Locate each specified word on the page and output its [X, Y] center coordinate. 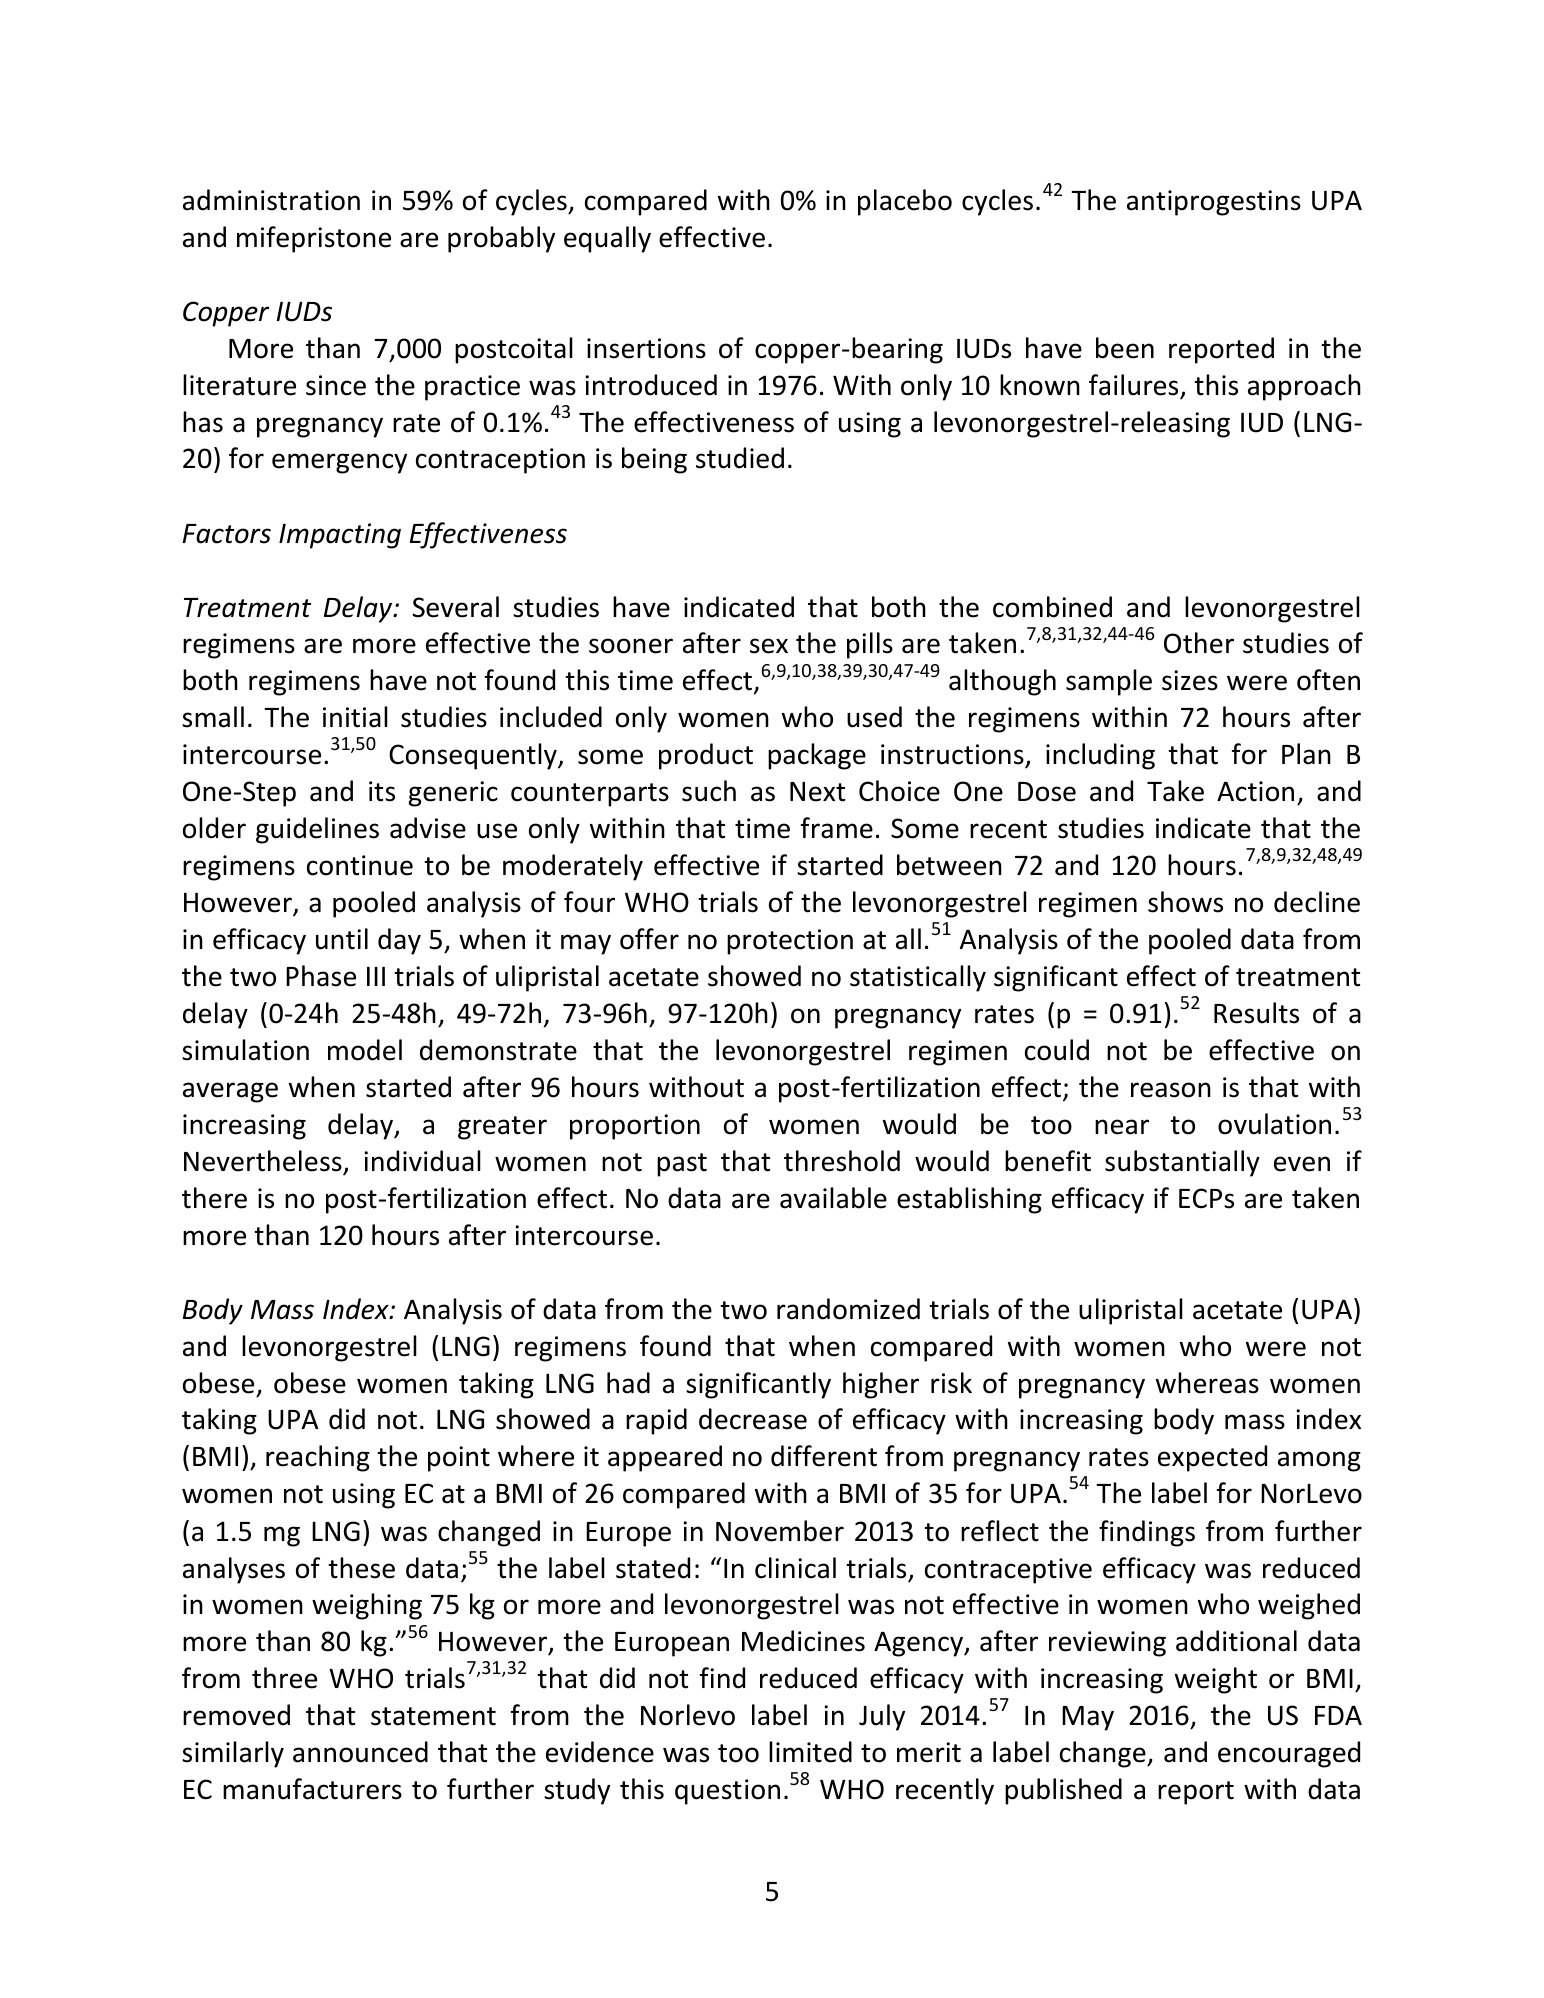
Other [1199, 643]
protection [790, 942]
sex [769, 646]
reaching [318, 1458]
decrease [753, 1419]
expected [1212, 1458]
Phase [321, 976]
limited [810, 1752]
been [1125, 348]
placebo [905, 202]
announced [360, 1752]
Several [456, 607]
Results [1256, 1013]
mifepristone [314, 239]
